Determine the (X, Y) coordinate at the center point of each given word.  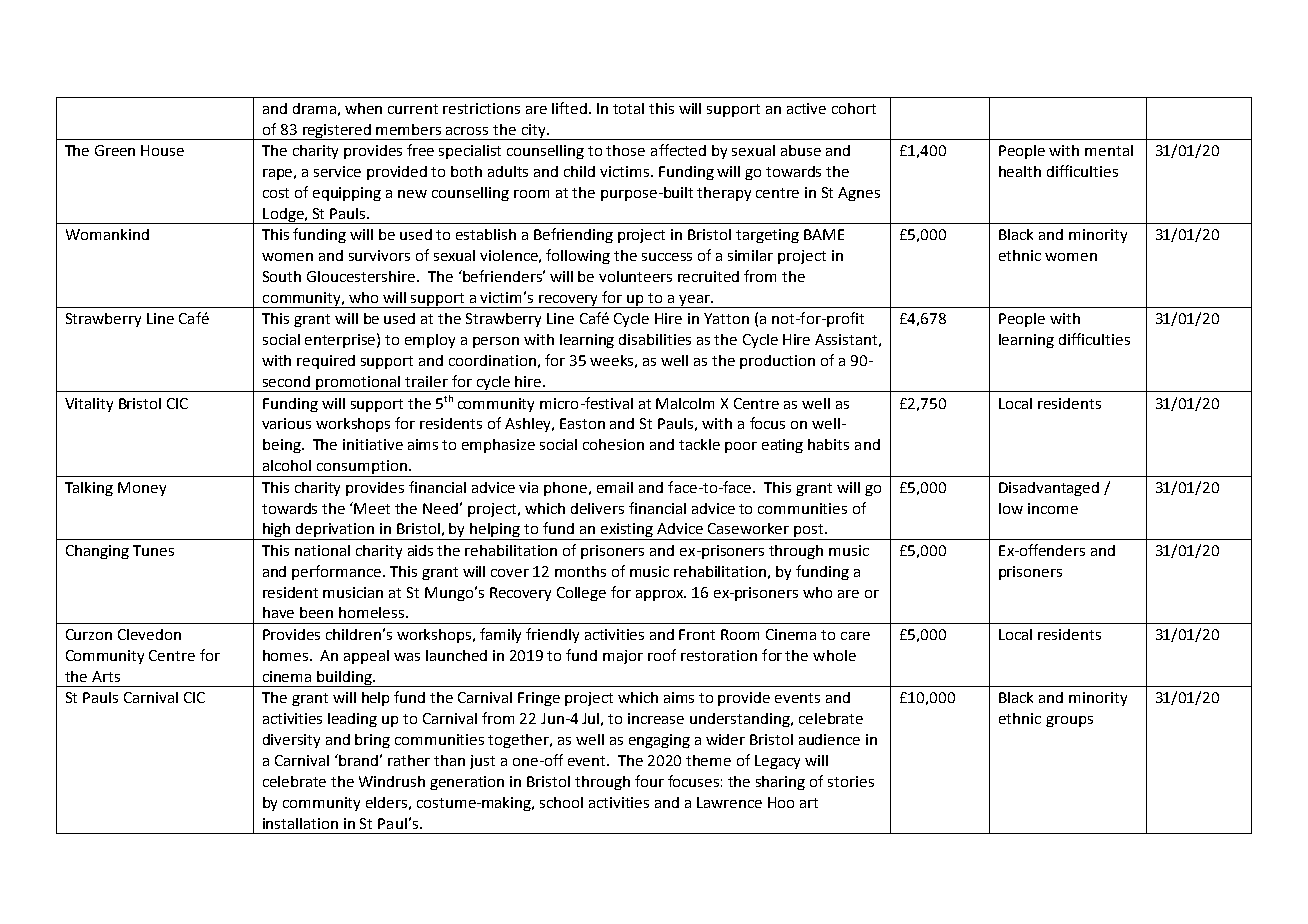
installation (300, 823)
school (561, 802)
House (162, 150)
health (1020, 171)
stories (851, 781)
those (625, 150)
